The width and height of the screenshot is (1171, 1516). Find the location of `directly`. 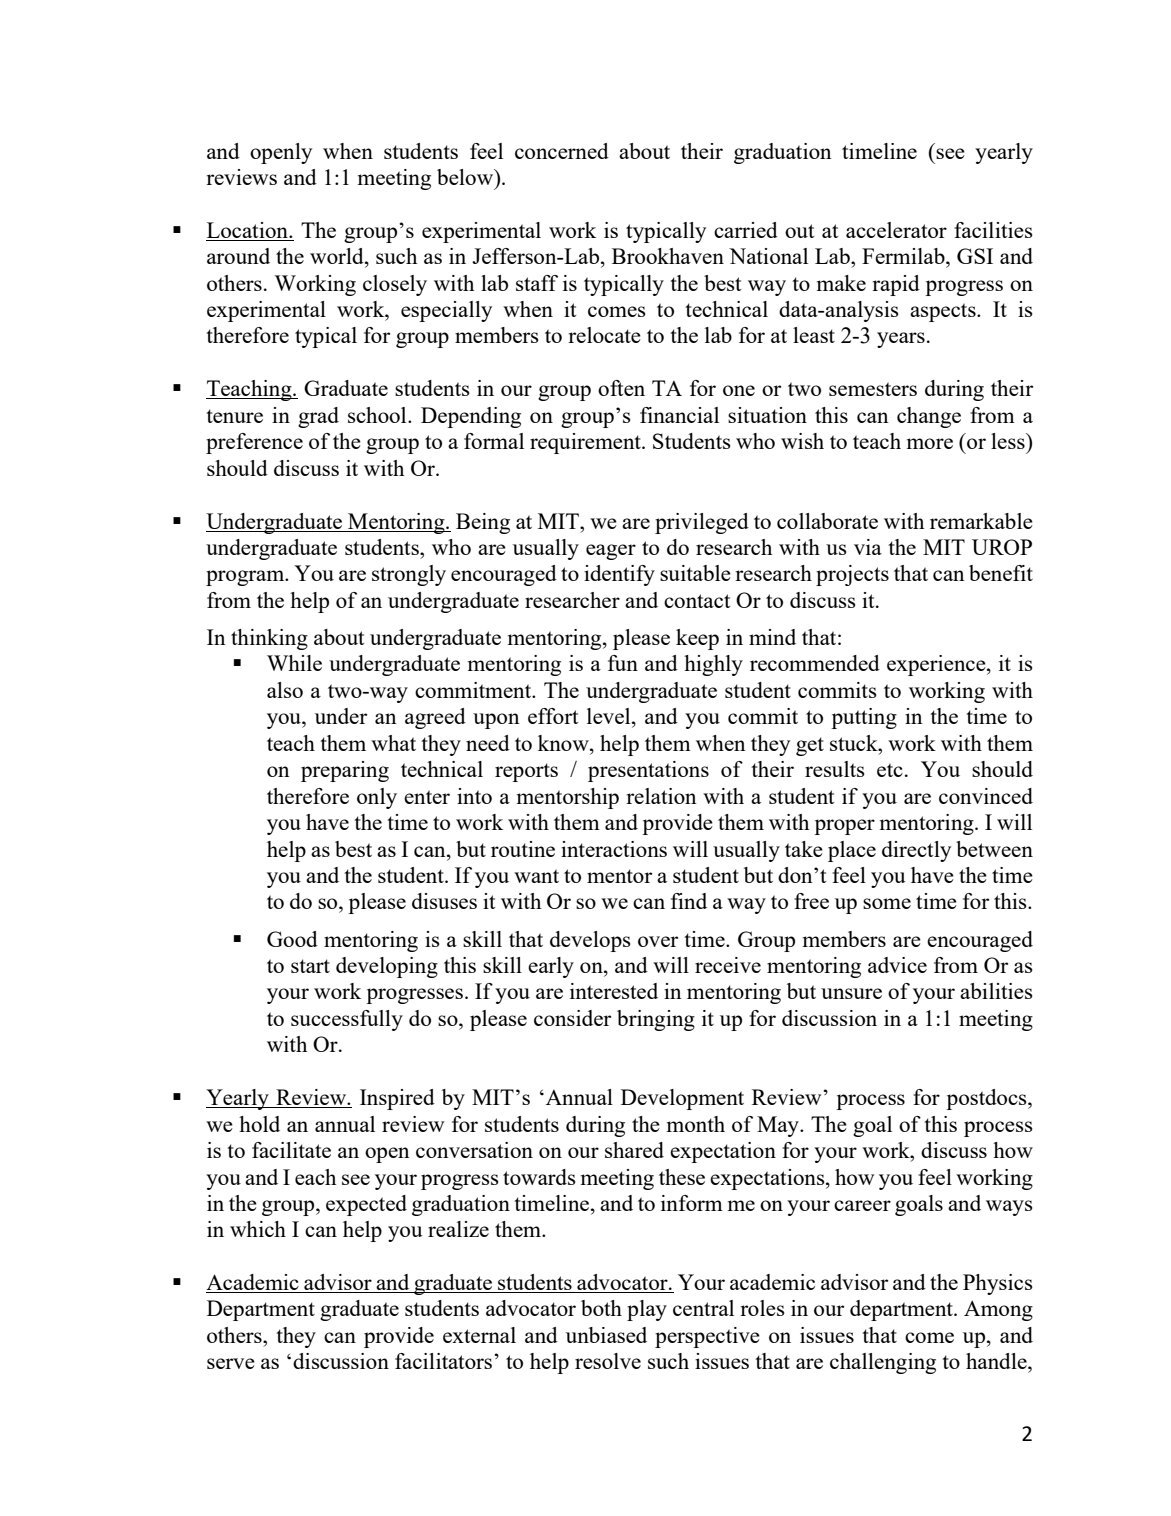

directly is located at coordinates (916, 851).
